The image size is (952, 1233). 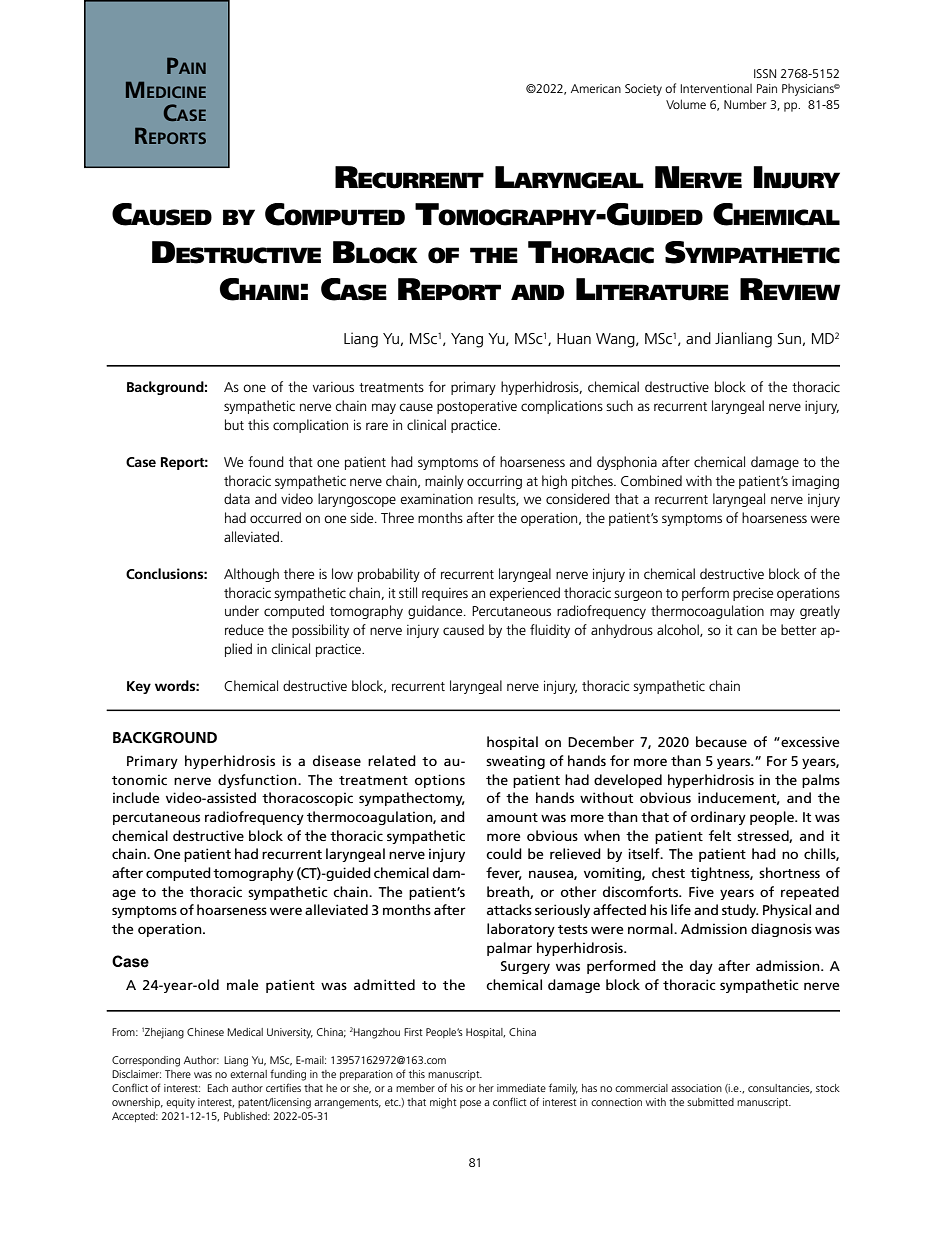 What do you see at coordinates (470, 1104) in the image?
I see `pose` at bounding box center [470, 1104].
